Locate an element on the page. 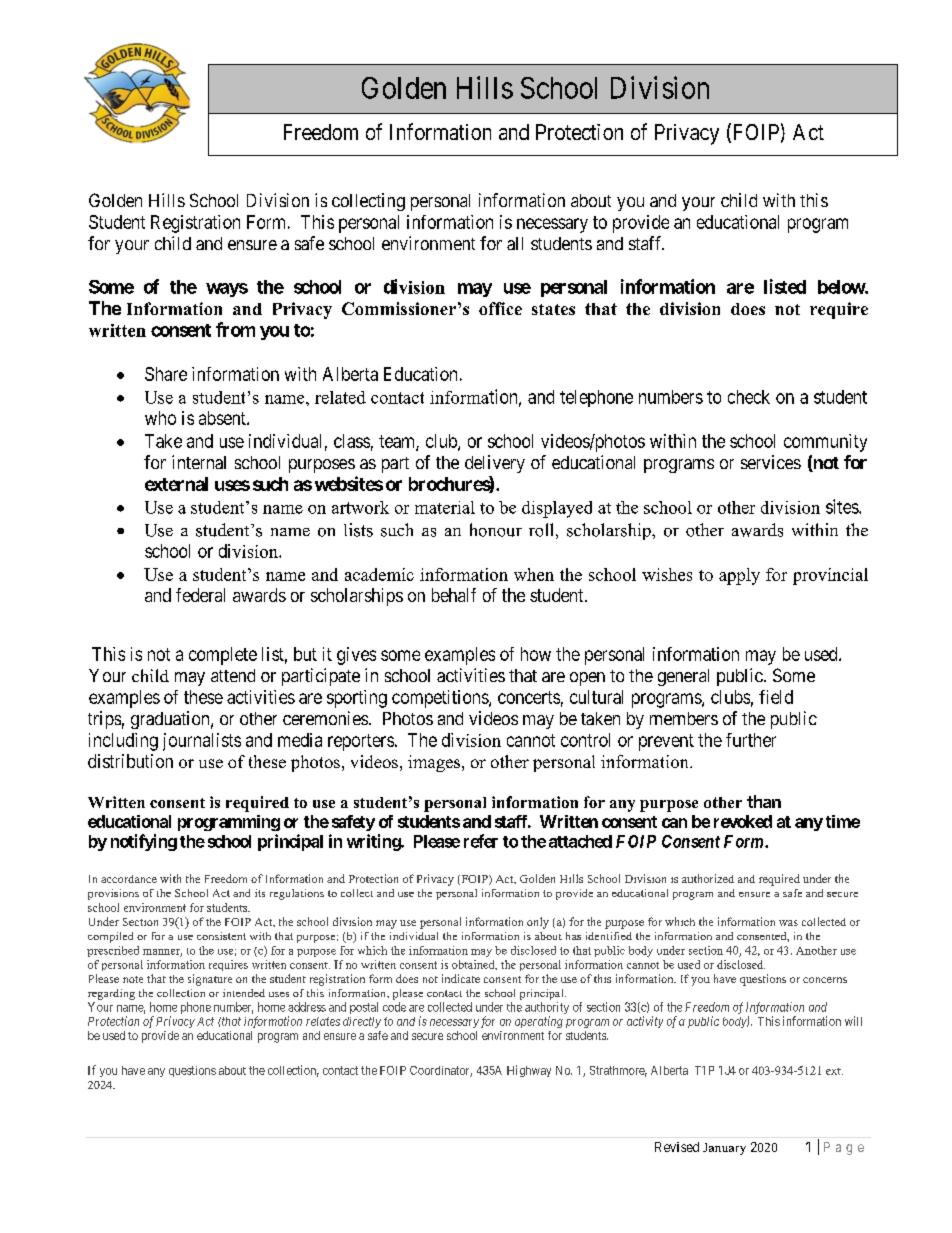  refer is located at coordinates (481, 841).
